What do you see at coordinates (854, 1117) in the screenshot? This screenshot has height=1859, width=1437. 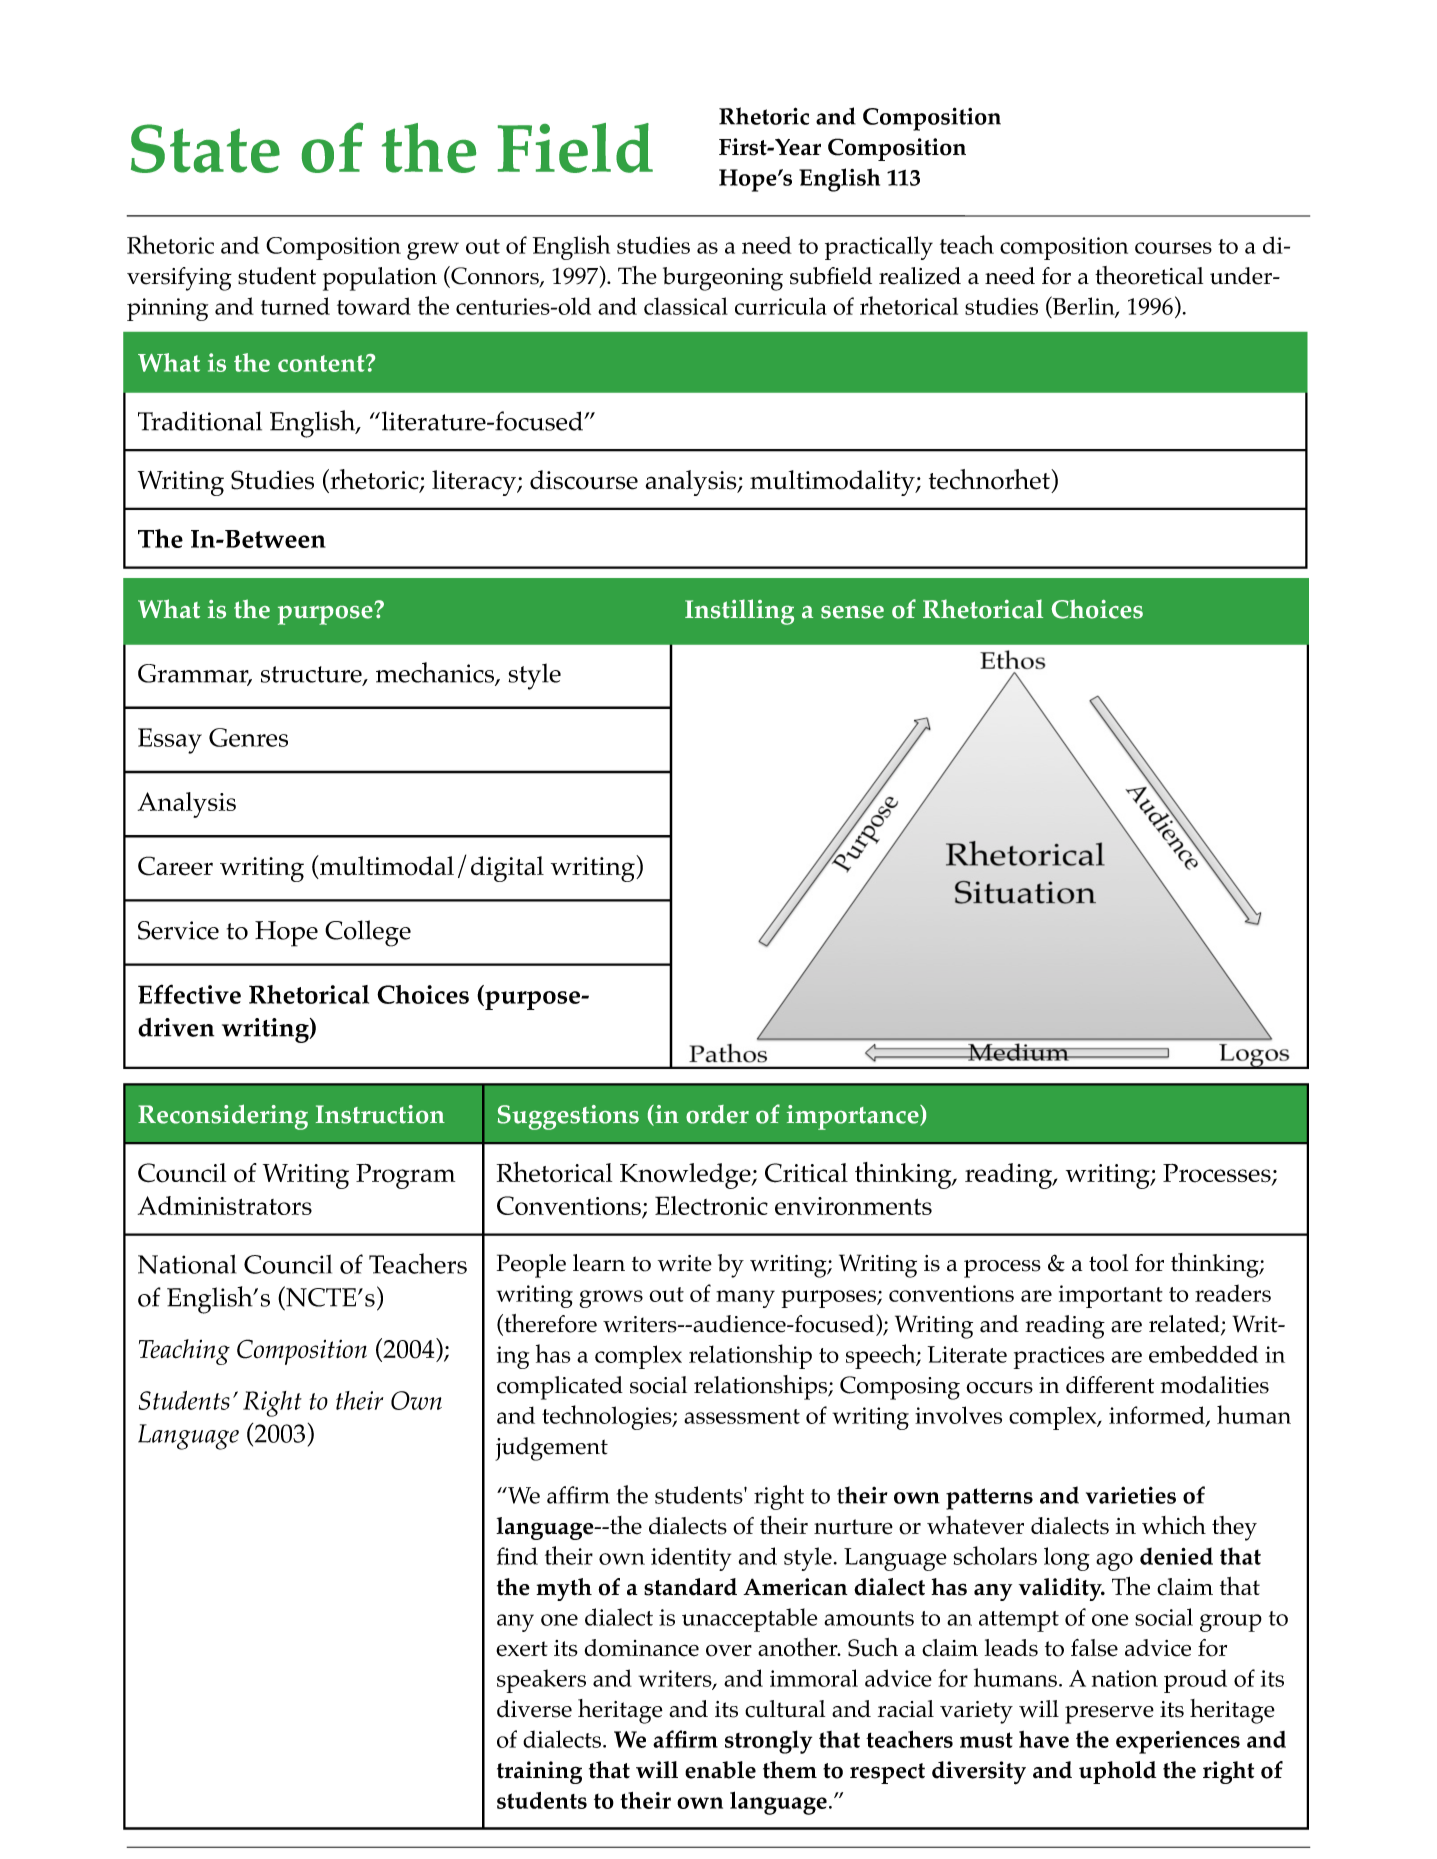 I see `importance` at bounding box center [854, 1117].
